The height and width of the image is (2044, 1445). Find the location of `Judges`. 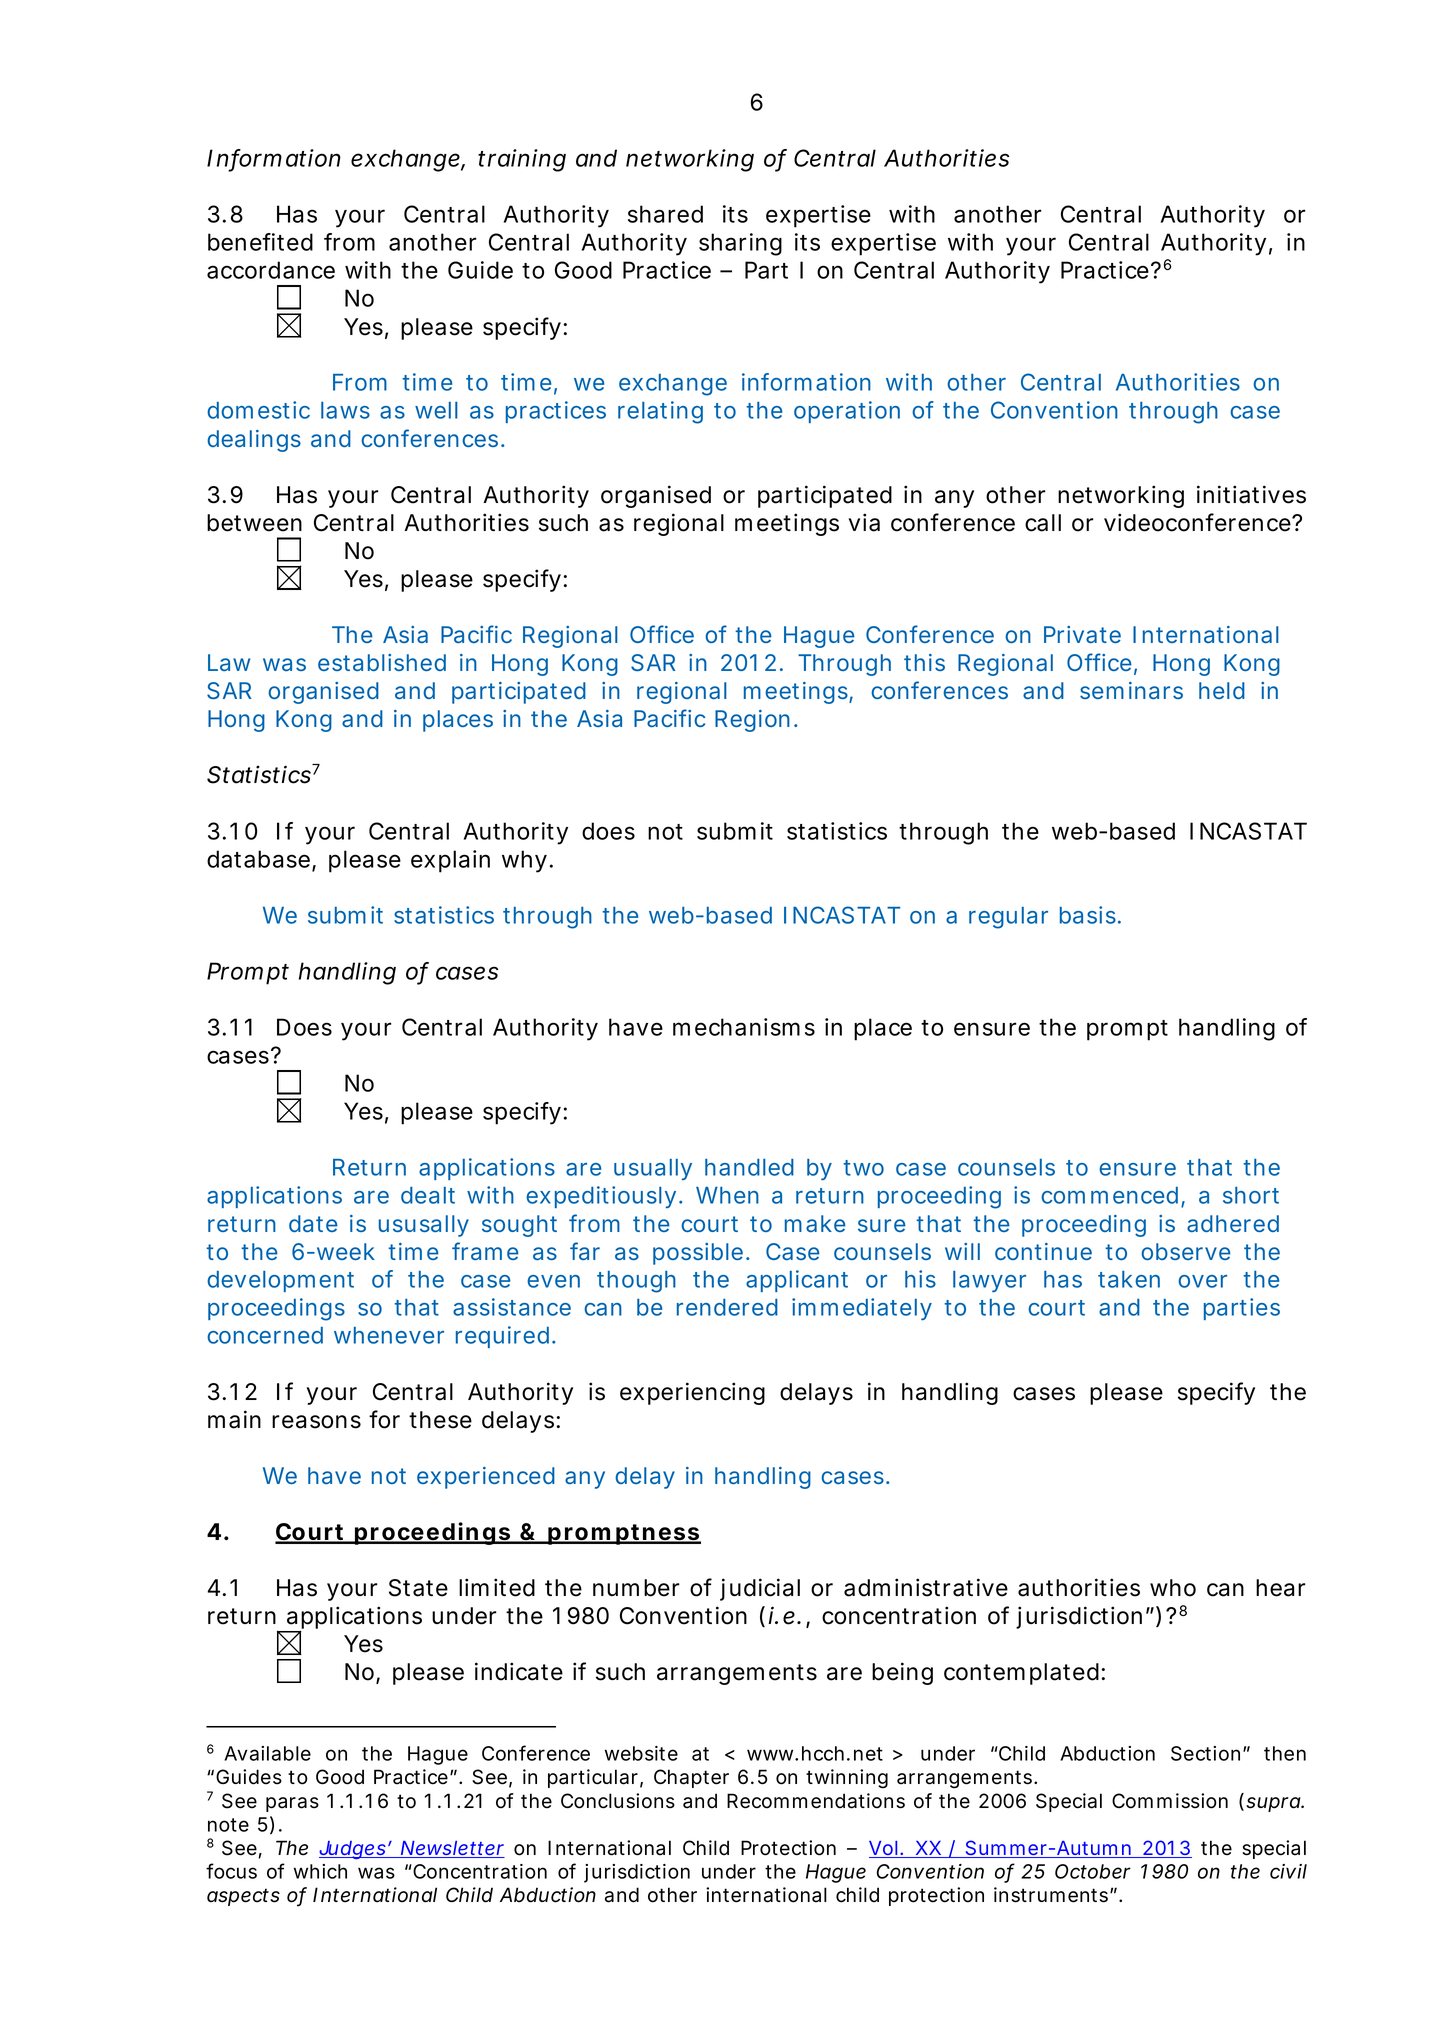

Judges is located at coordinates (353, 1850).
